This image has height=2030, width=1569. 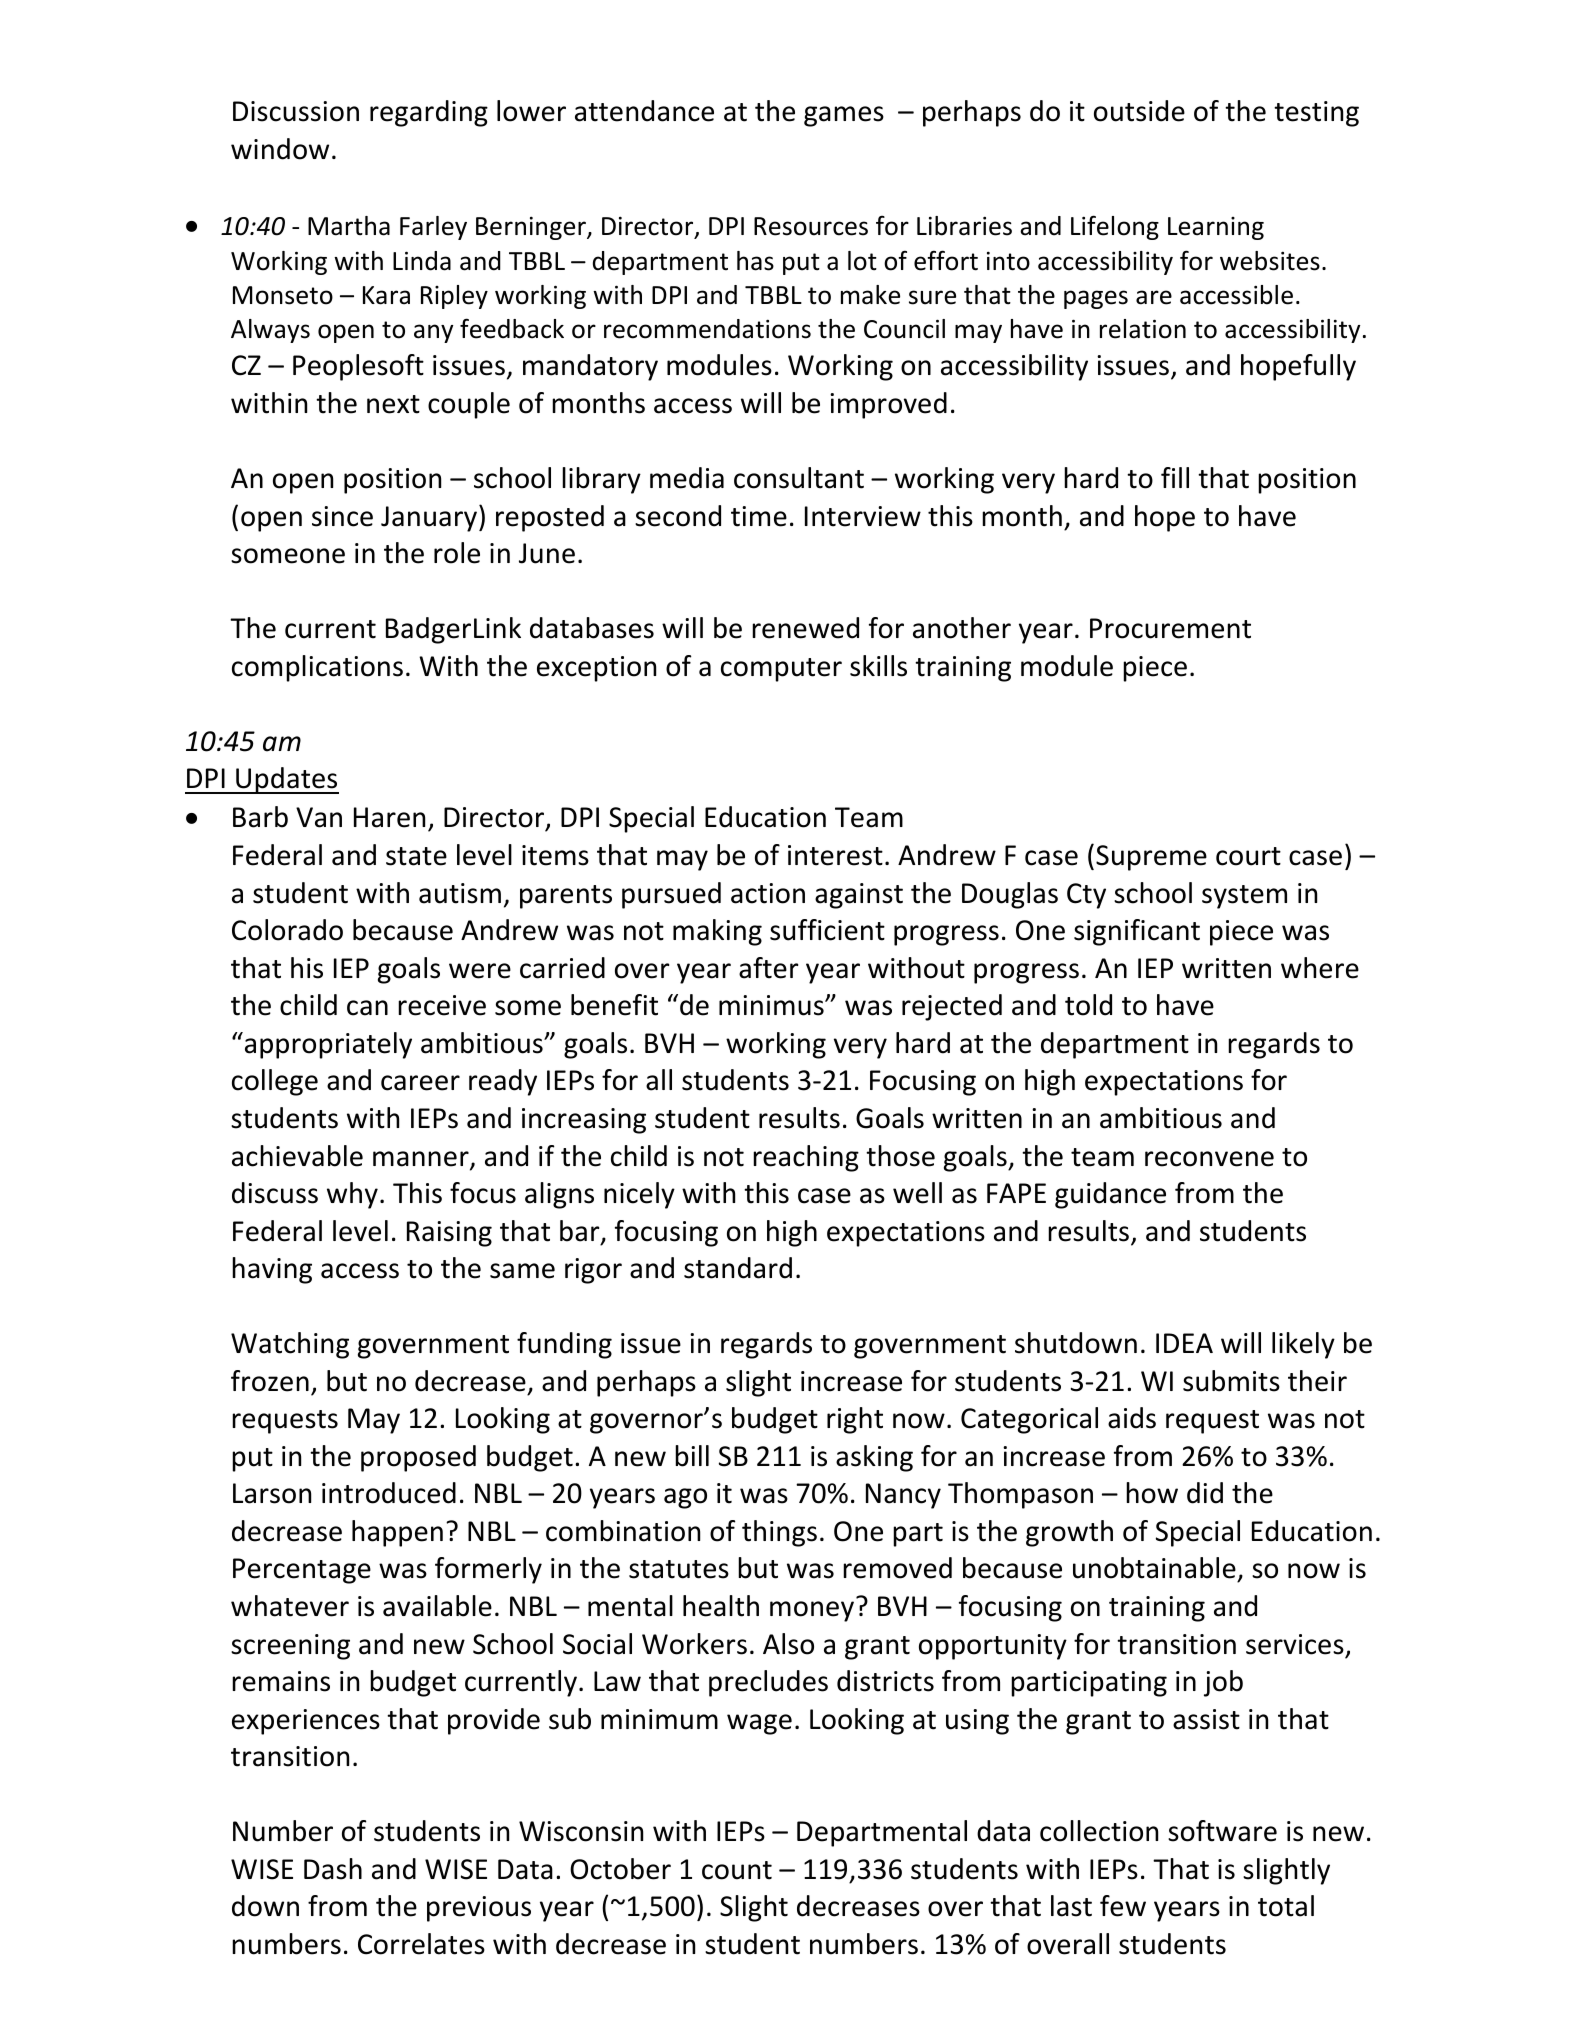 What do you see at coordinates (442, 1005) in the image?
I see `receive` at bounding box center [442, 1005].
